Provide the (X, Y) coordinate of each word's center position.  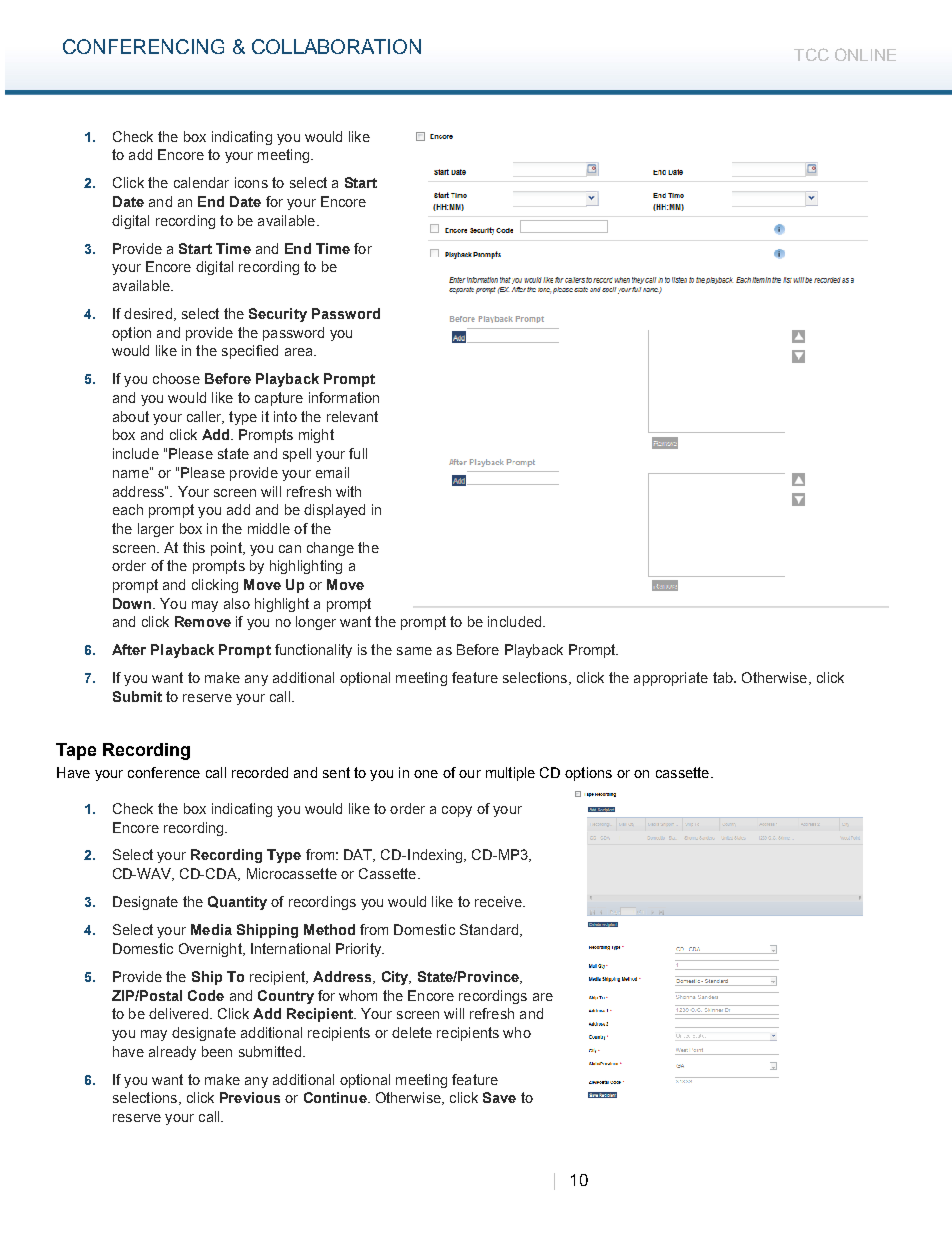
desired (148, 313)
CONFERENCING (143, 46)
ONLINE (865, 54)
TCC (811, 54)
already (172, 1053)
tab (724, 677)
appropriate (671, 679)
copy (457, 811)
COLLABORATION (336, 46)
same (414, 651)
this (194, 547)
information (344, 397)
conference (164, 772)
